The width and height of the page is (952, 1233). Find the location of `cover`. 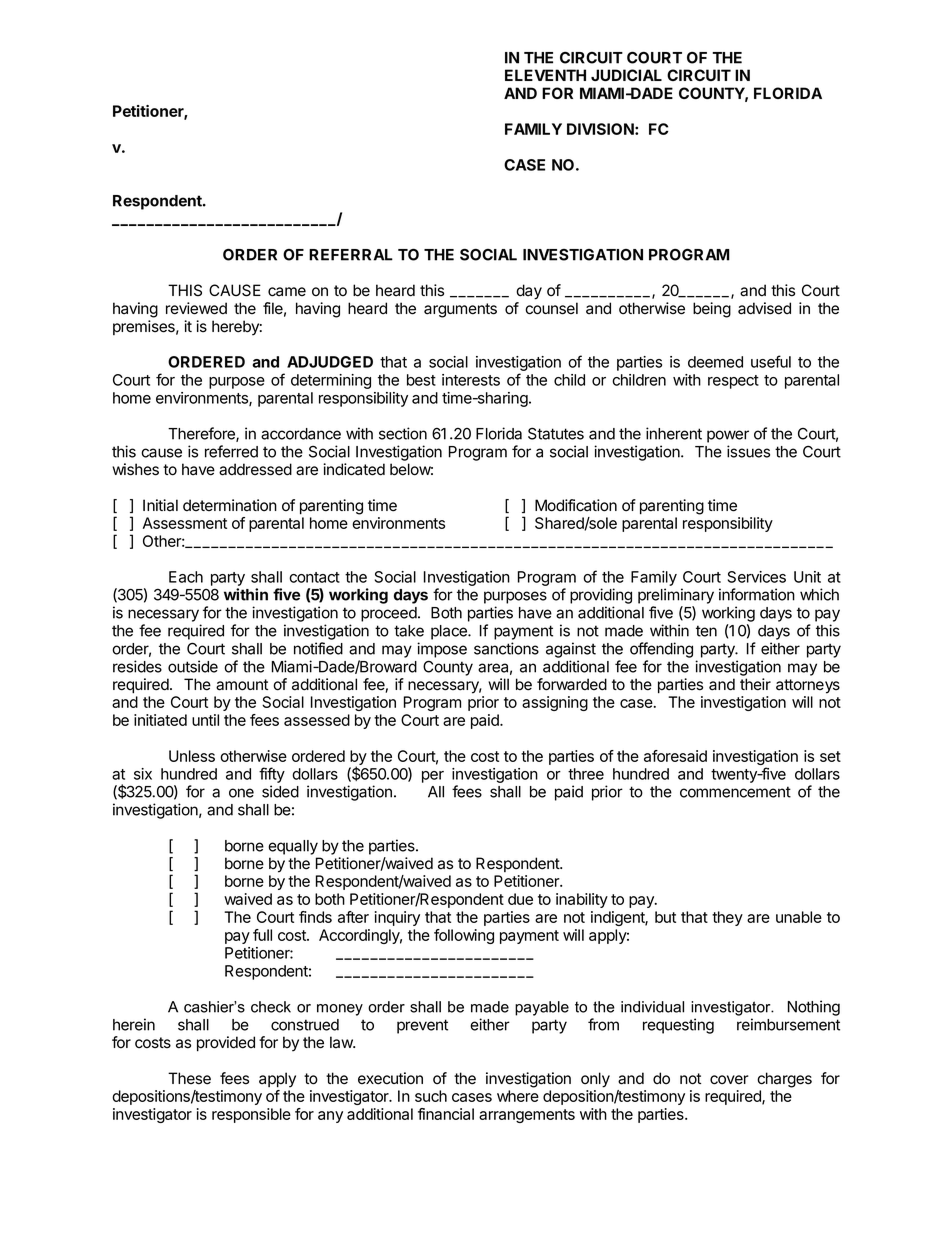

cover is located at coordinates (729, 1080).
